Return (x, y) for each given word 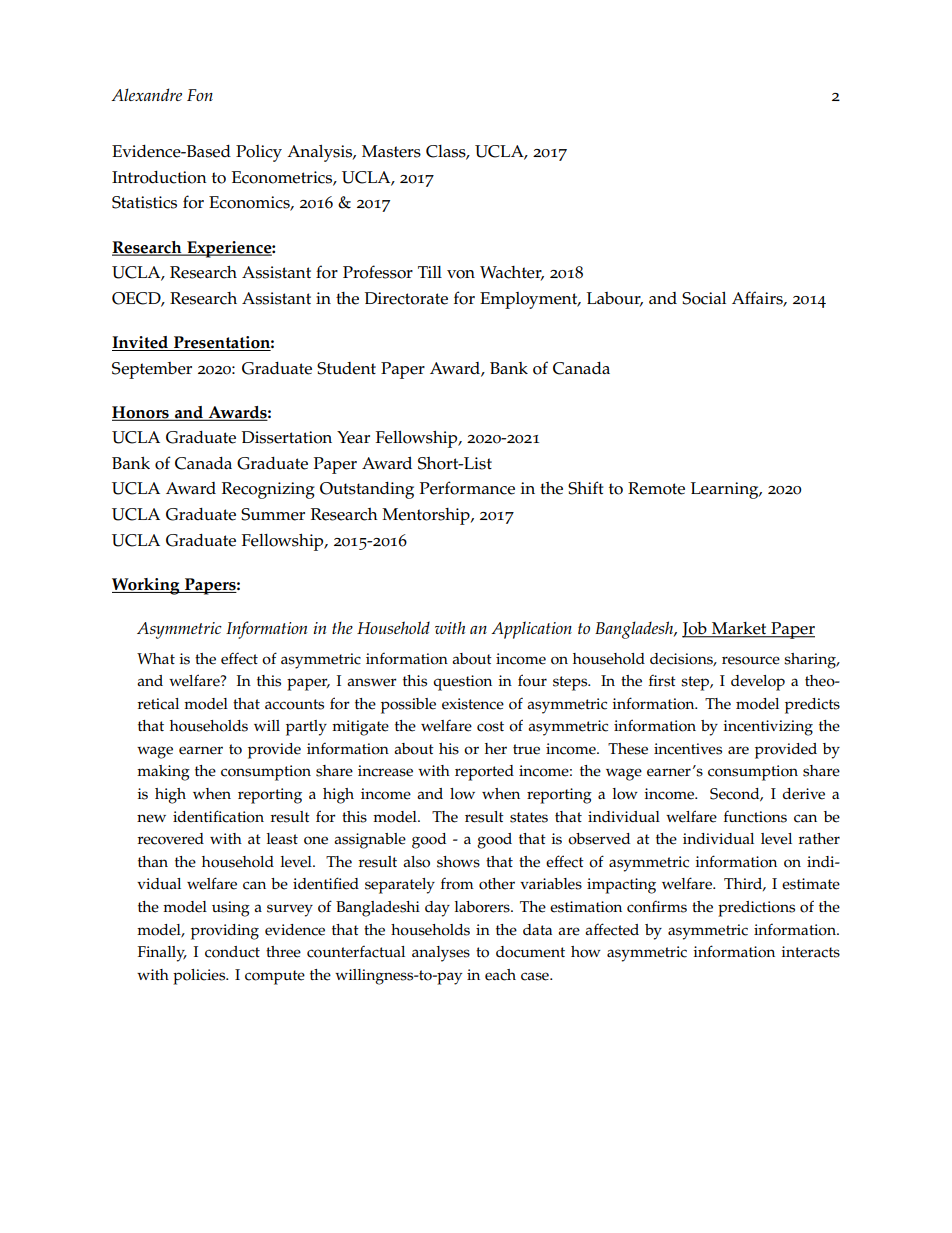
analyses (441, 954)
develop (758, 683)
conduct (232, 952)
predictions (756, 909)
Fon (200, 95)
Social (704, 298)
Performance (467, 488)
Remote (656, 488)
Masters (391, 151)
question (462, 683)
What (156, 658)
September (152, 370)
